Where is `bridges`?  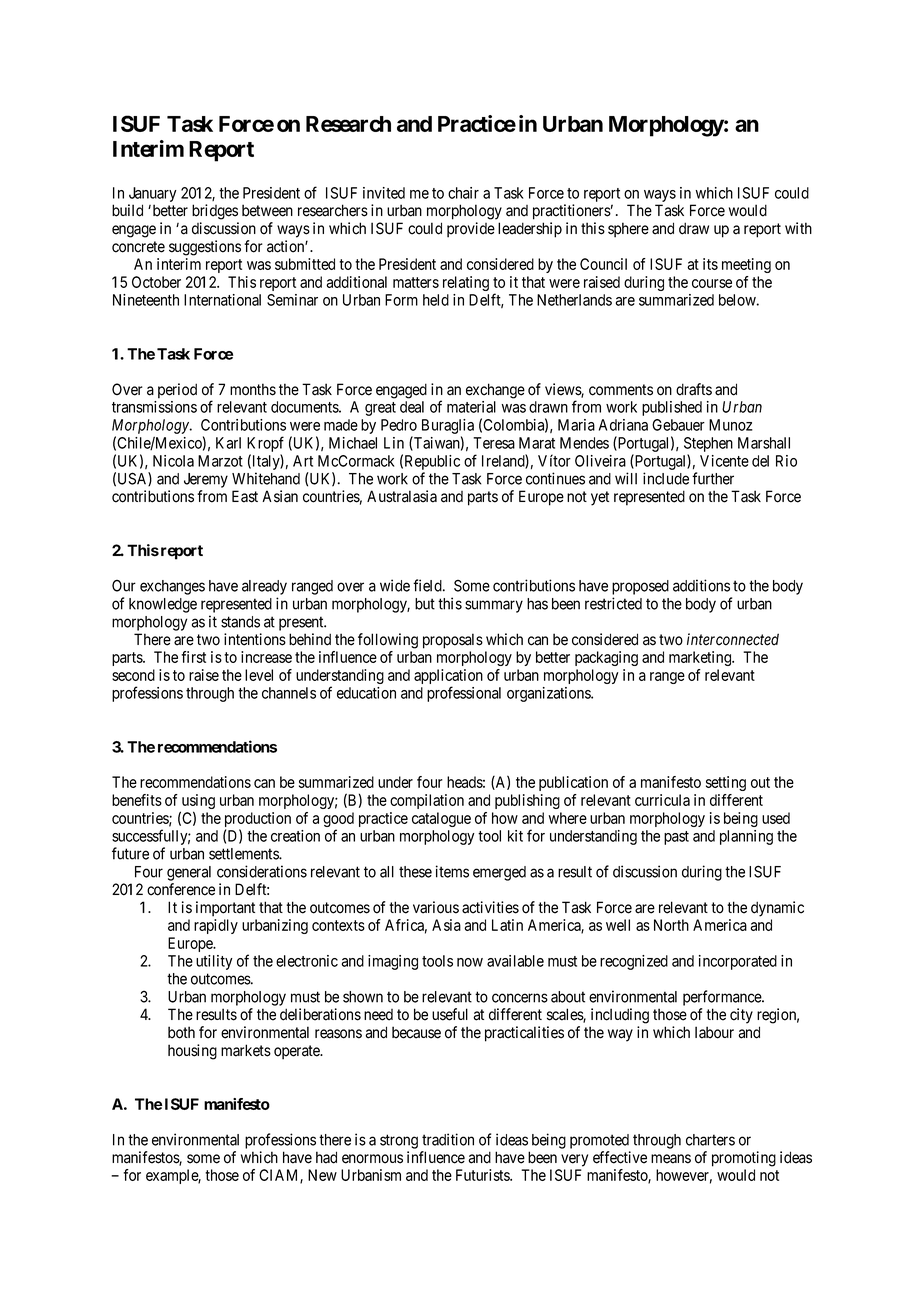
bridges is located at coordinates (215, 212).
